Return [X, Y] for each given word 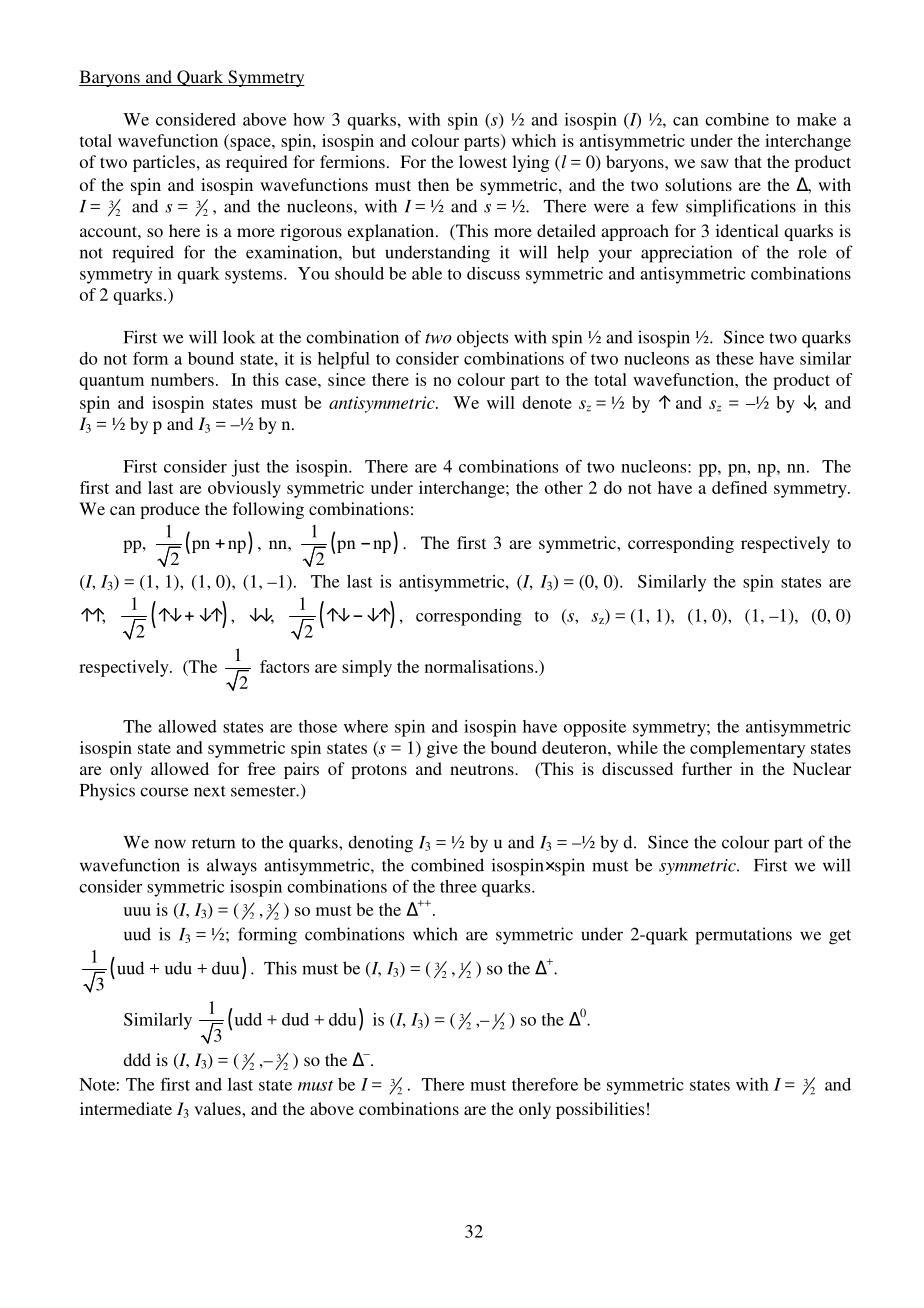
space [250, 144]
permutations [743, 936]
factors [284, 666]
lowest [483, 161]
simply [367, 668]
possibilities [600, 1110]
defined [739, 487]
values [218, 1108]
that [748, 161]
